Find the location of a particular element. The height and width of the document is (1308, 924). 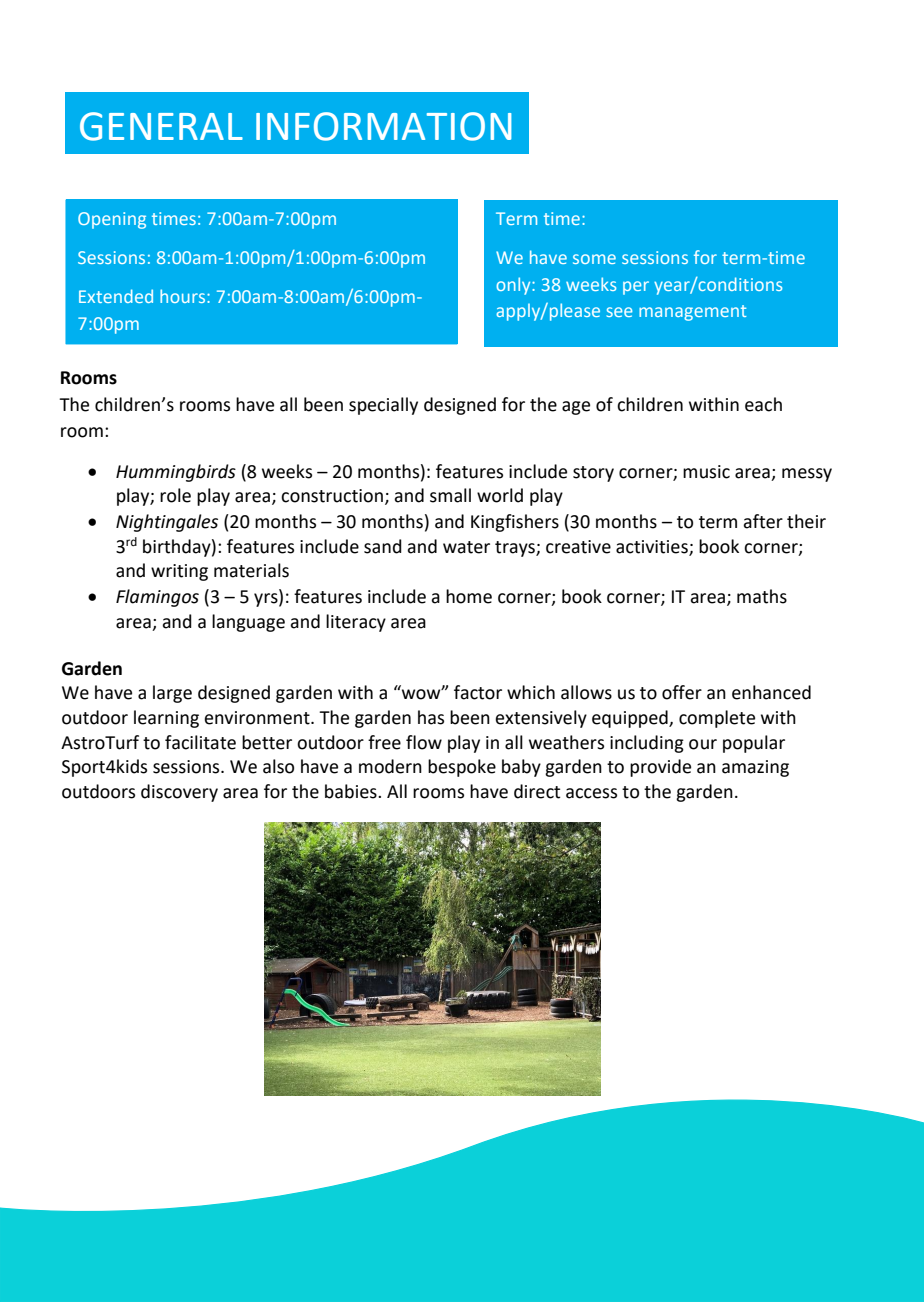

some is located at coordinates (594, 259).
